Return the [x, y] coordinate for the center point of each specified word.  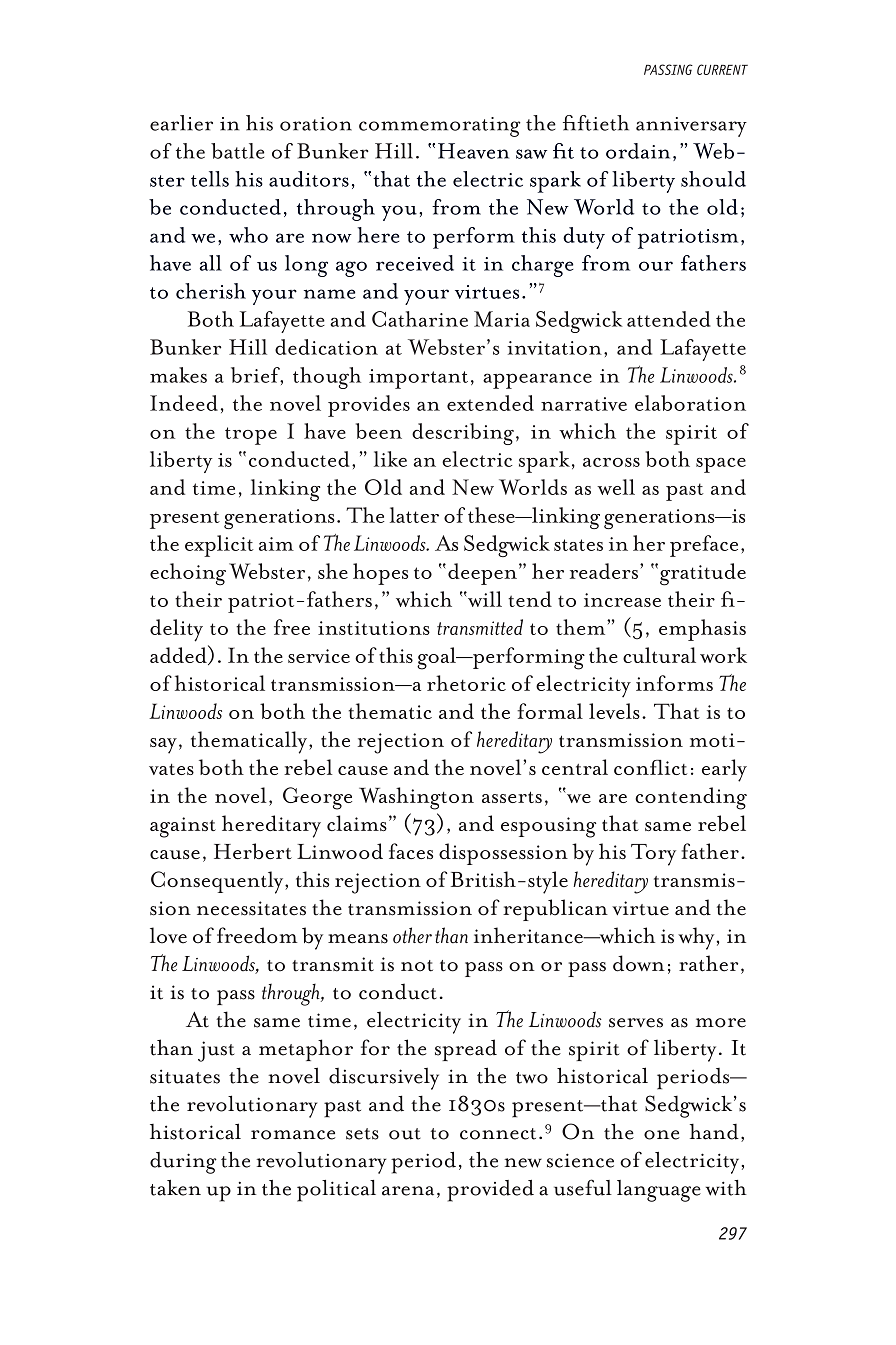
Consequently [218, 882]
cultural [659, 655]
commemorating [440, 127]
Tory [653, 855]
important [418, 379]
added [179, 655]
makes [178, 375]
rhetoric [466, 683]
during [183, 1163]
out [405, 1134]
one [662, 1135]
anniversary [691, 127]
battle [237, 151]
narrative [584, 404]
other [412, 935]
